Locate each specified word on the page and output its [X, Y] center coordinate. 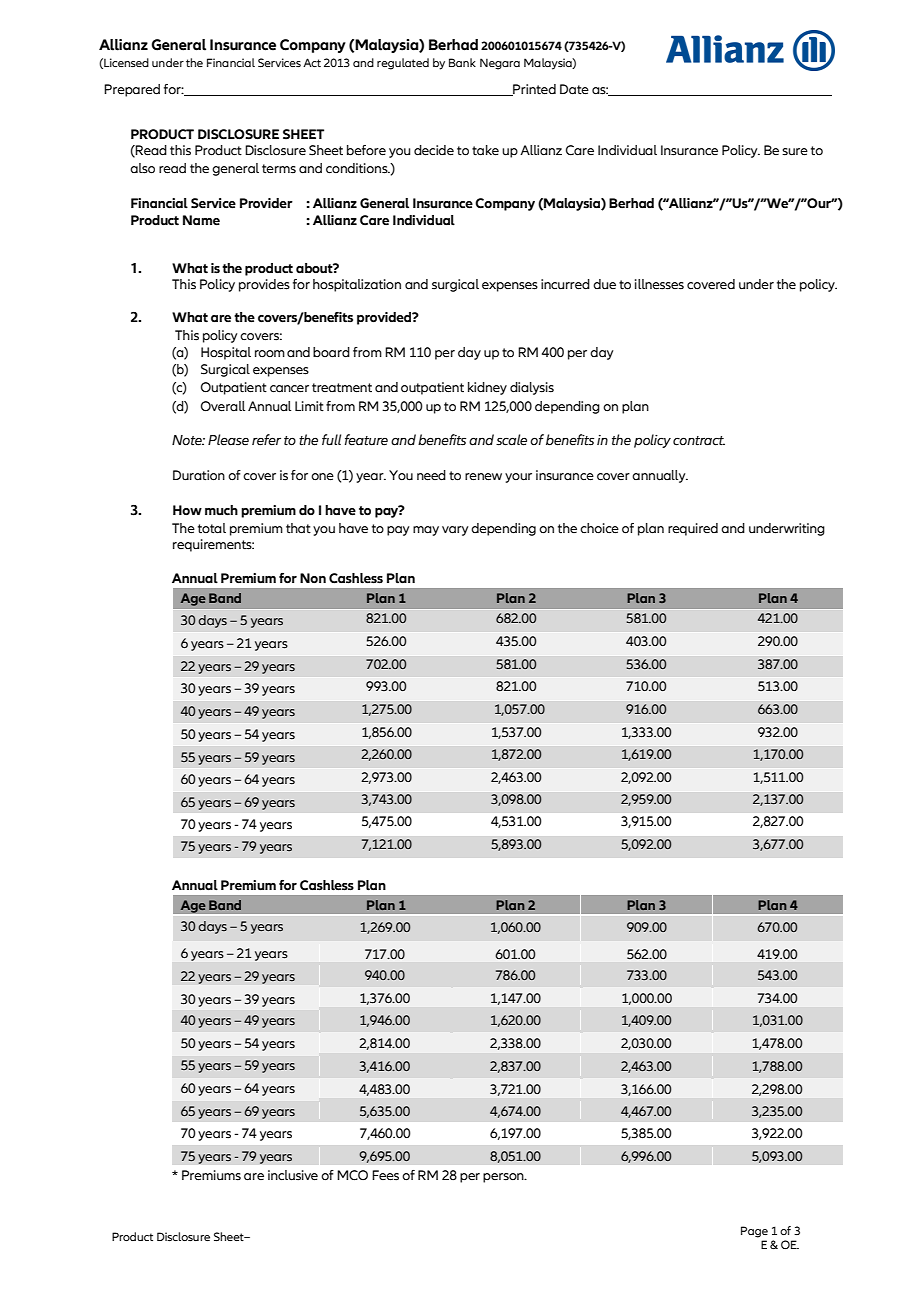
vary [455, 531]
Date [574, 89]
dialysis [532, 388]
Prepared [132, 90]
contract [699, 441]
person [504, 1178]
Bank [462, 62]
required [693, 529]
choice [599, 528]
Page [754, 1232]
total [212, 528]
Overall [223, 406]
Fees [385, 1175]
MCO [352, 1175]
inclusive [293, 1175]
